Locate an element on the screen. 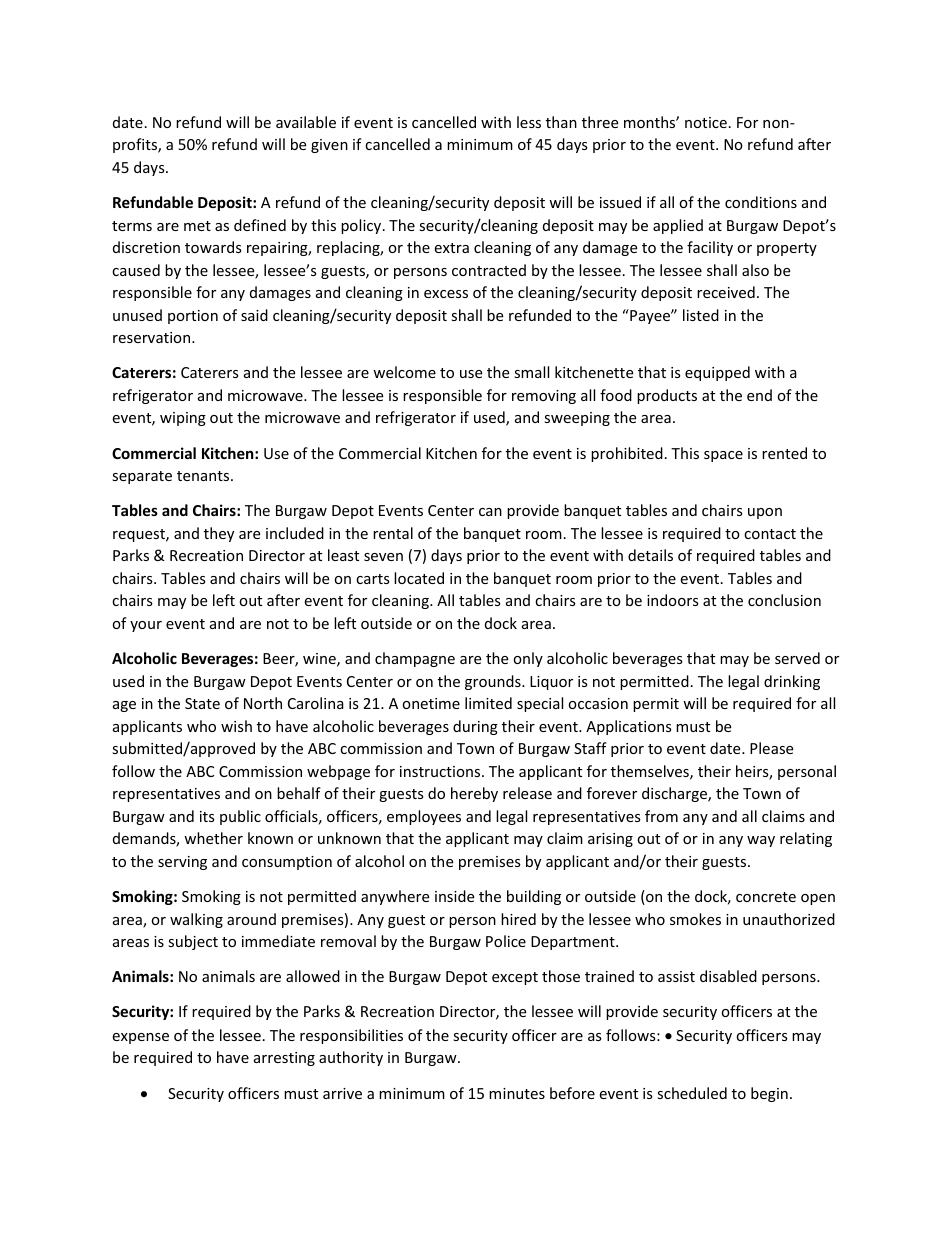 The width and height of the screenshot is (952, 1233). than is located at coordinates (561, 122).
